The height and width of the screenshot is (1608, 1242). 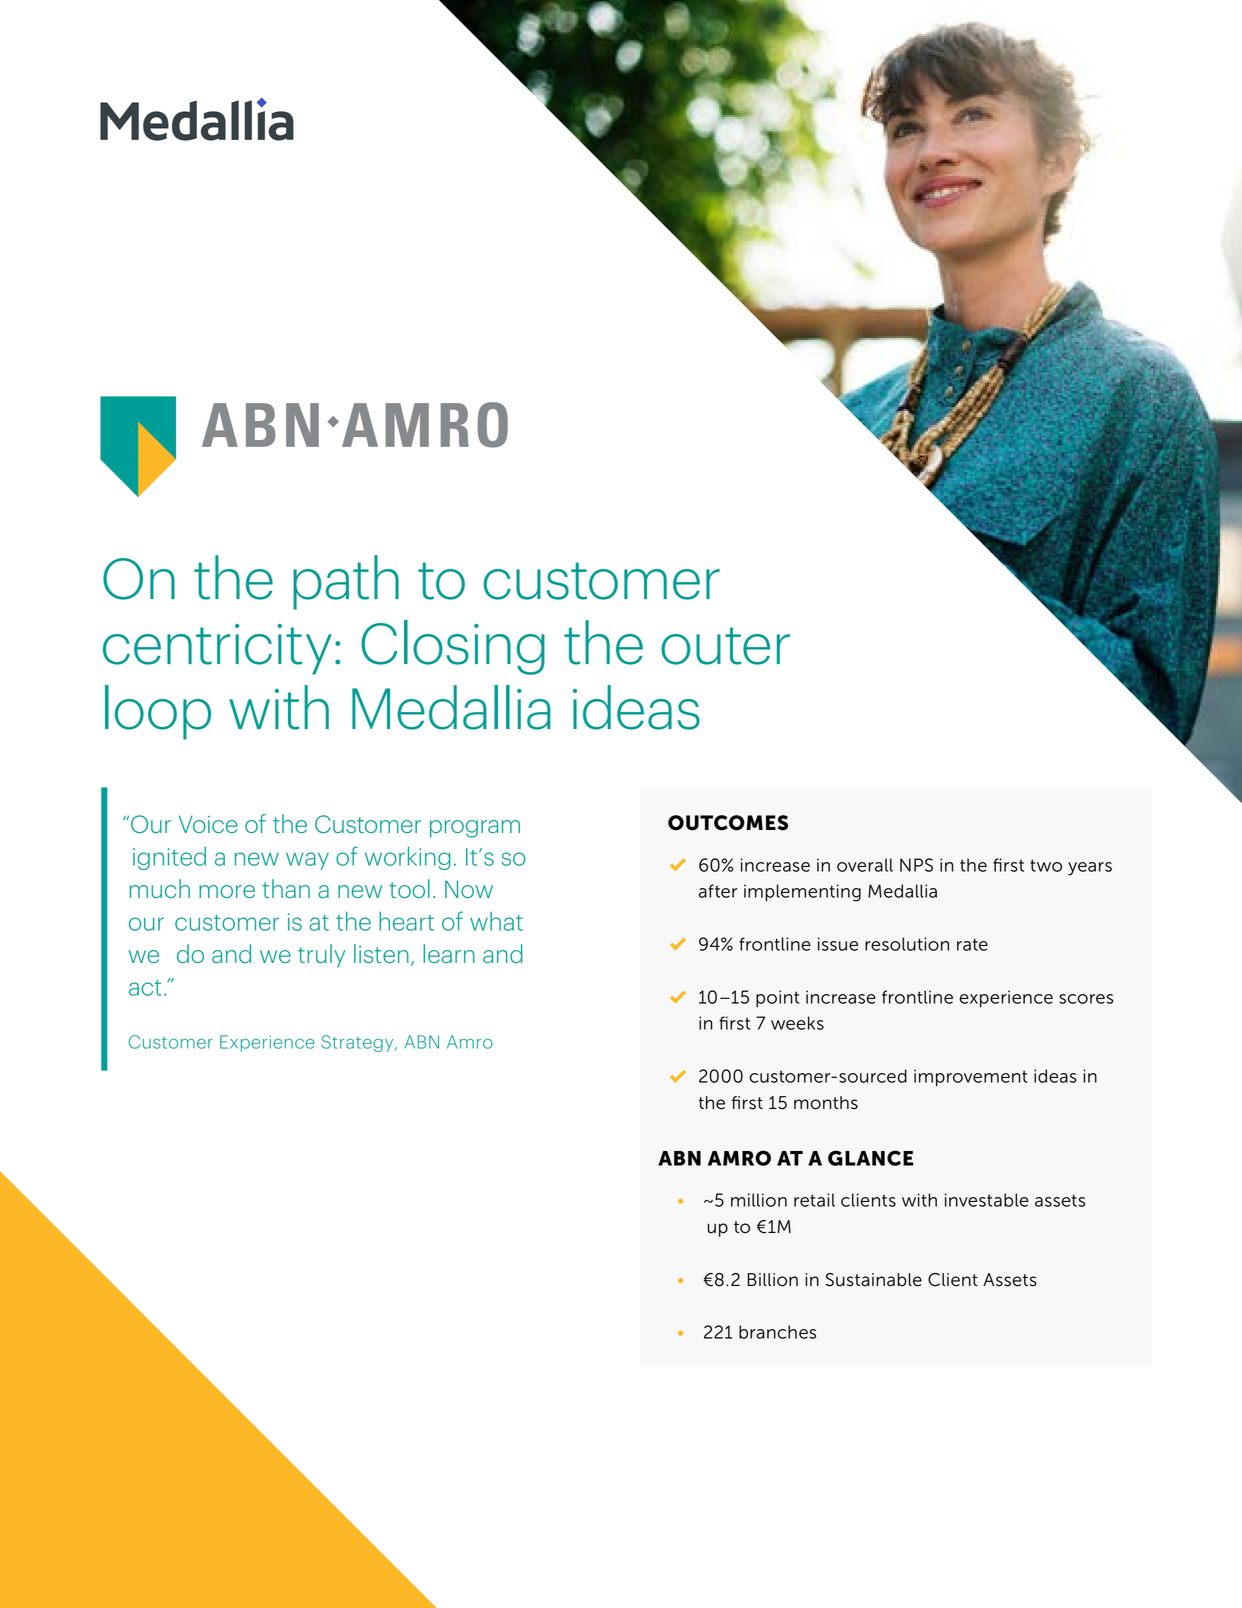 What do you see at coordinates (346, 582) in the screenshot?
I see `path` at bounding box center [346, 582].
